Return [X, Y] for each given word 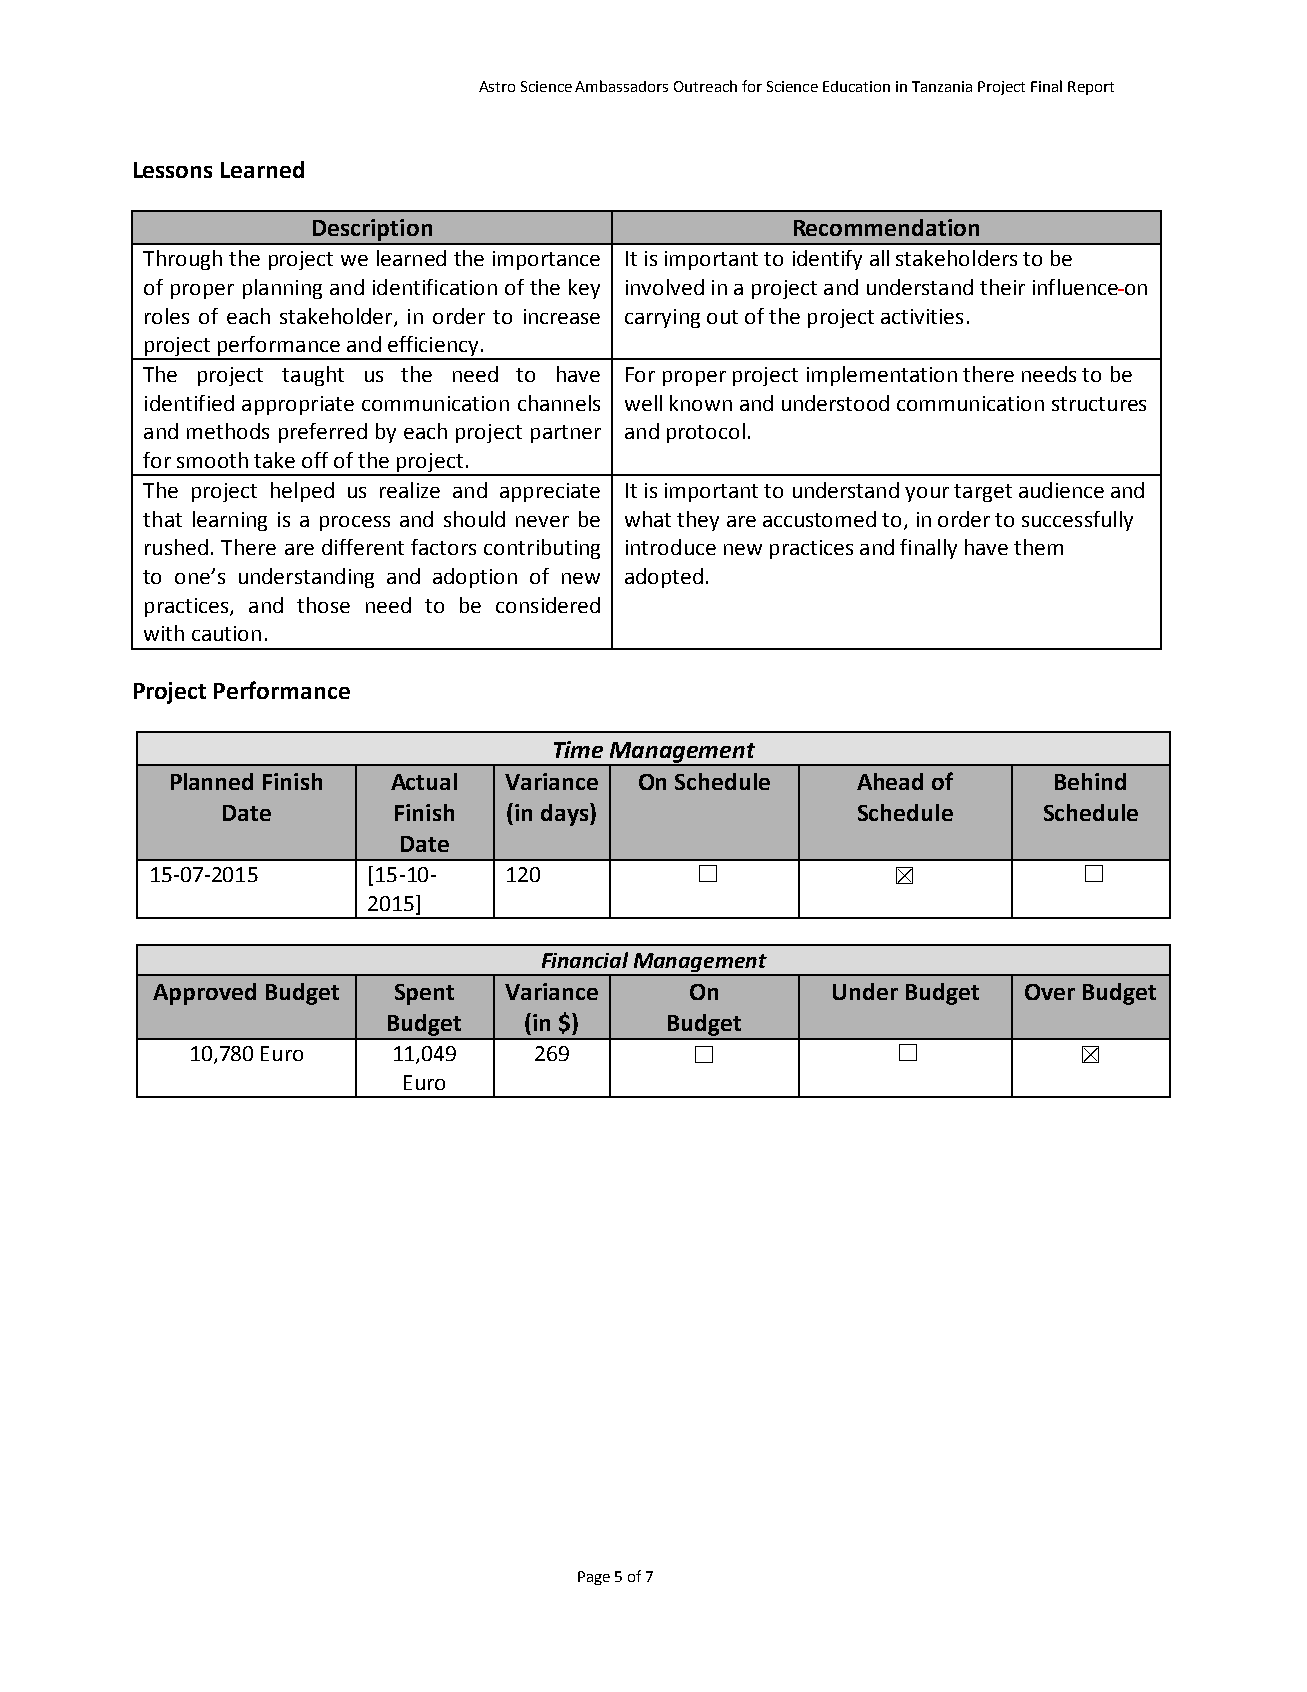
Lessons [173, 170]
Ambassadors [621, 86]
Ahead [890, 781]
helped [302, 492]
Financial [585, 960]
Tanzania [942, 86]
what [648, 519]
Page [594, 1578]
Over [1050, 992]
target [983, 493]
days [566, 814]
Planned [212, 781]
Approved [204, 994]
